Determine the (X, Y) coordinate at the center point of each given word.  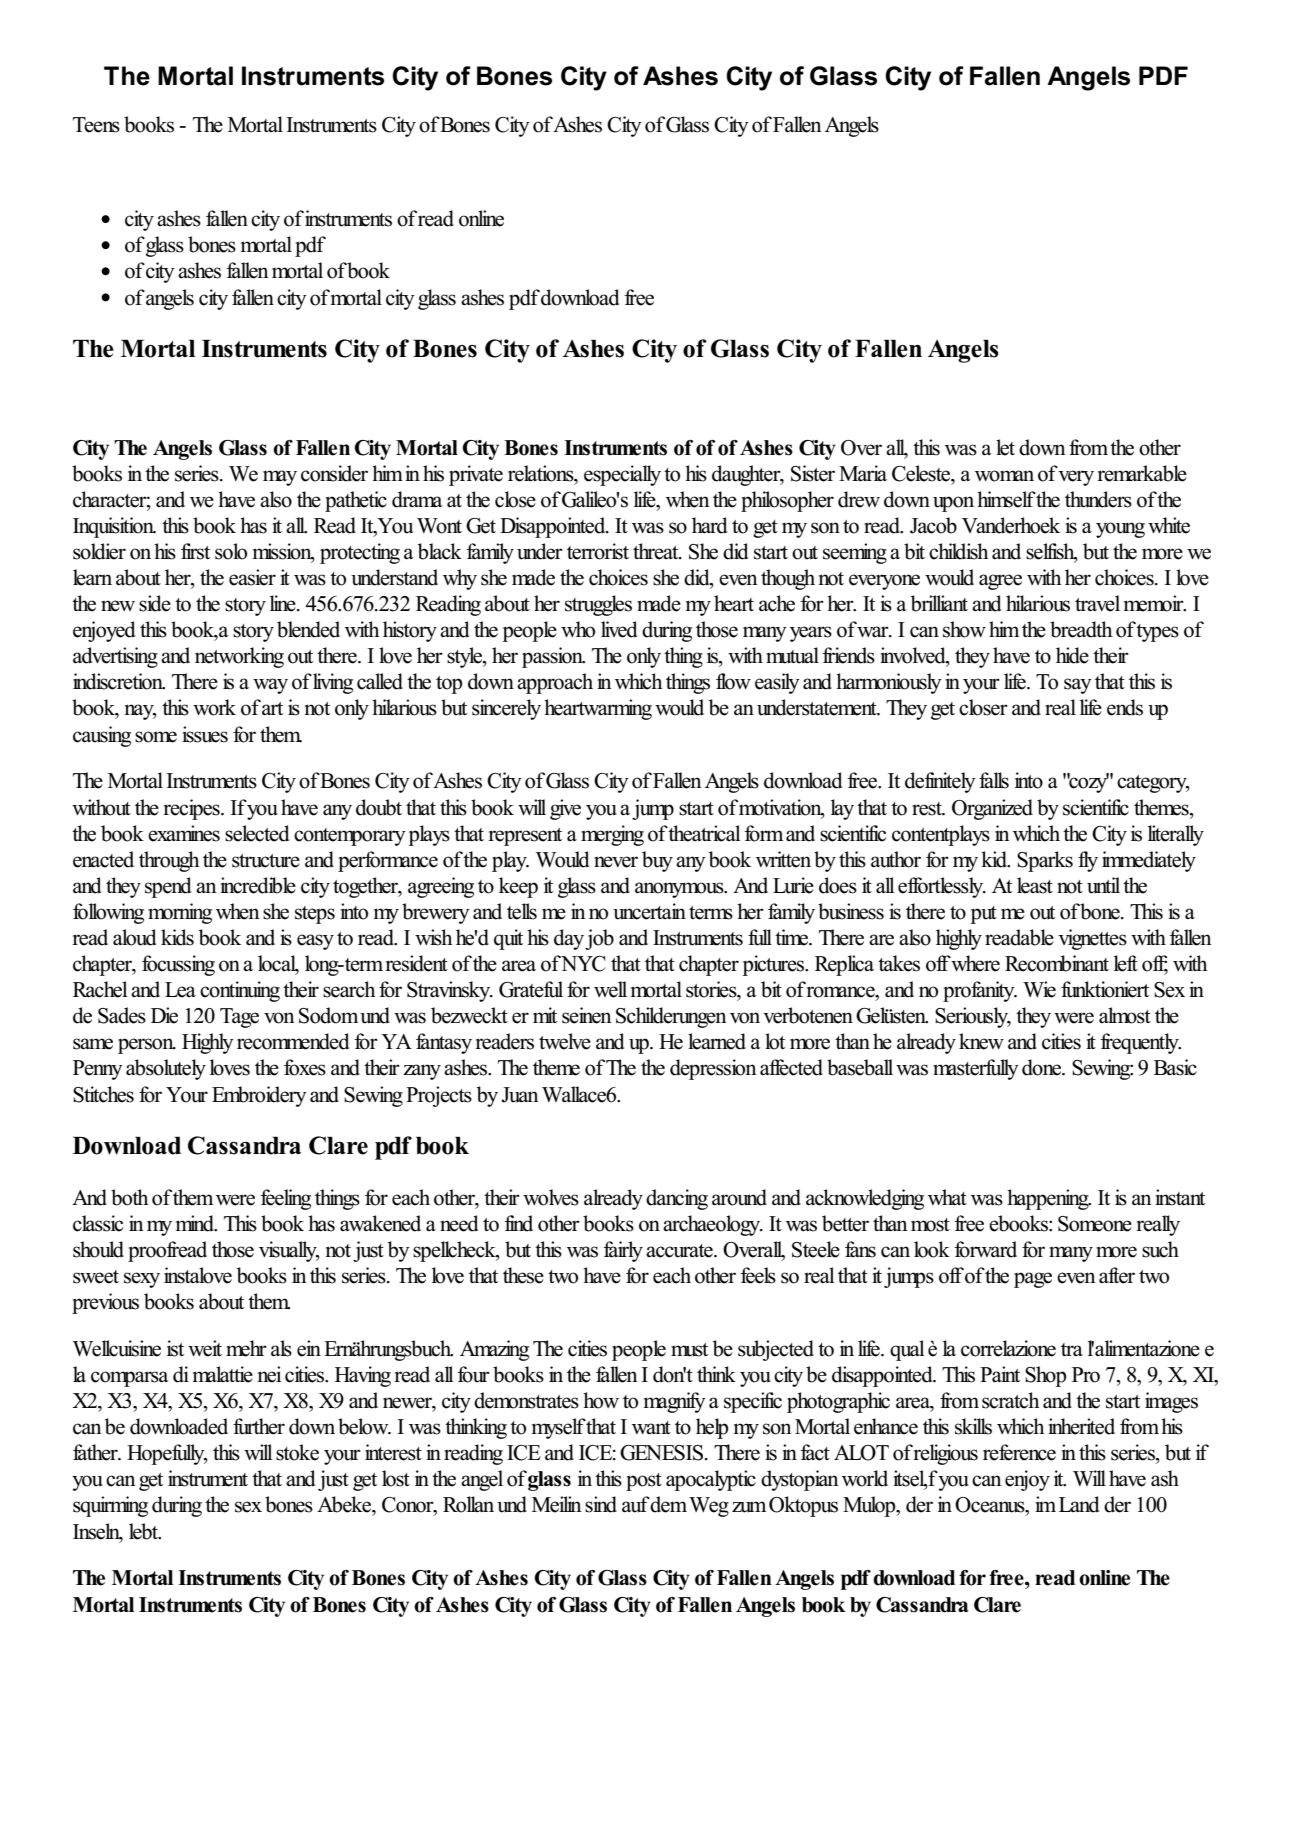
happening (1049, 1199)
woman (1004, 476)
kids (177, 937)
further (259, 1426)
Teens (96, 125)
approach (555, 683)
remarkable (1142, 473)
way (270, 686)
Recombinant (1057, 963)
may (280, 478)
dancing (677, 1199)
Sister (813, 473)
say (1078, 686)
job (599, 939)
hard (709, 525)
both (129, 1197)
